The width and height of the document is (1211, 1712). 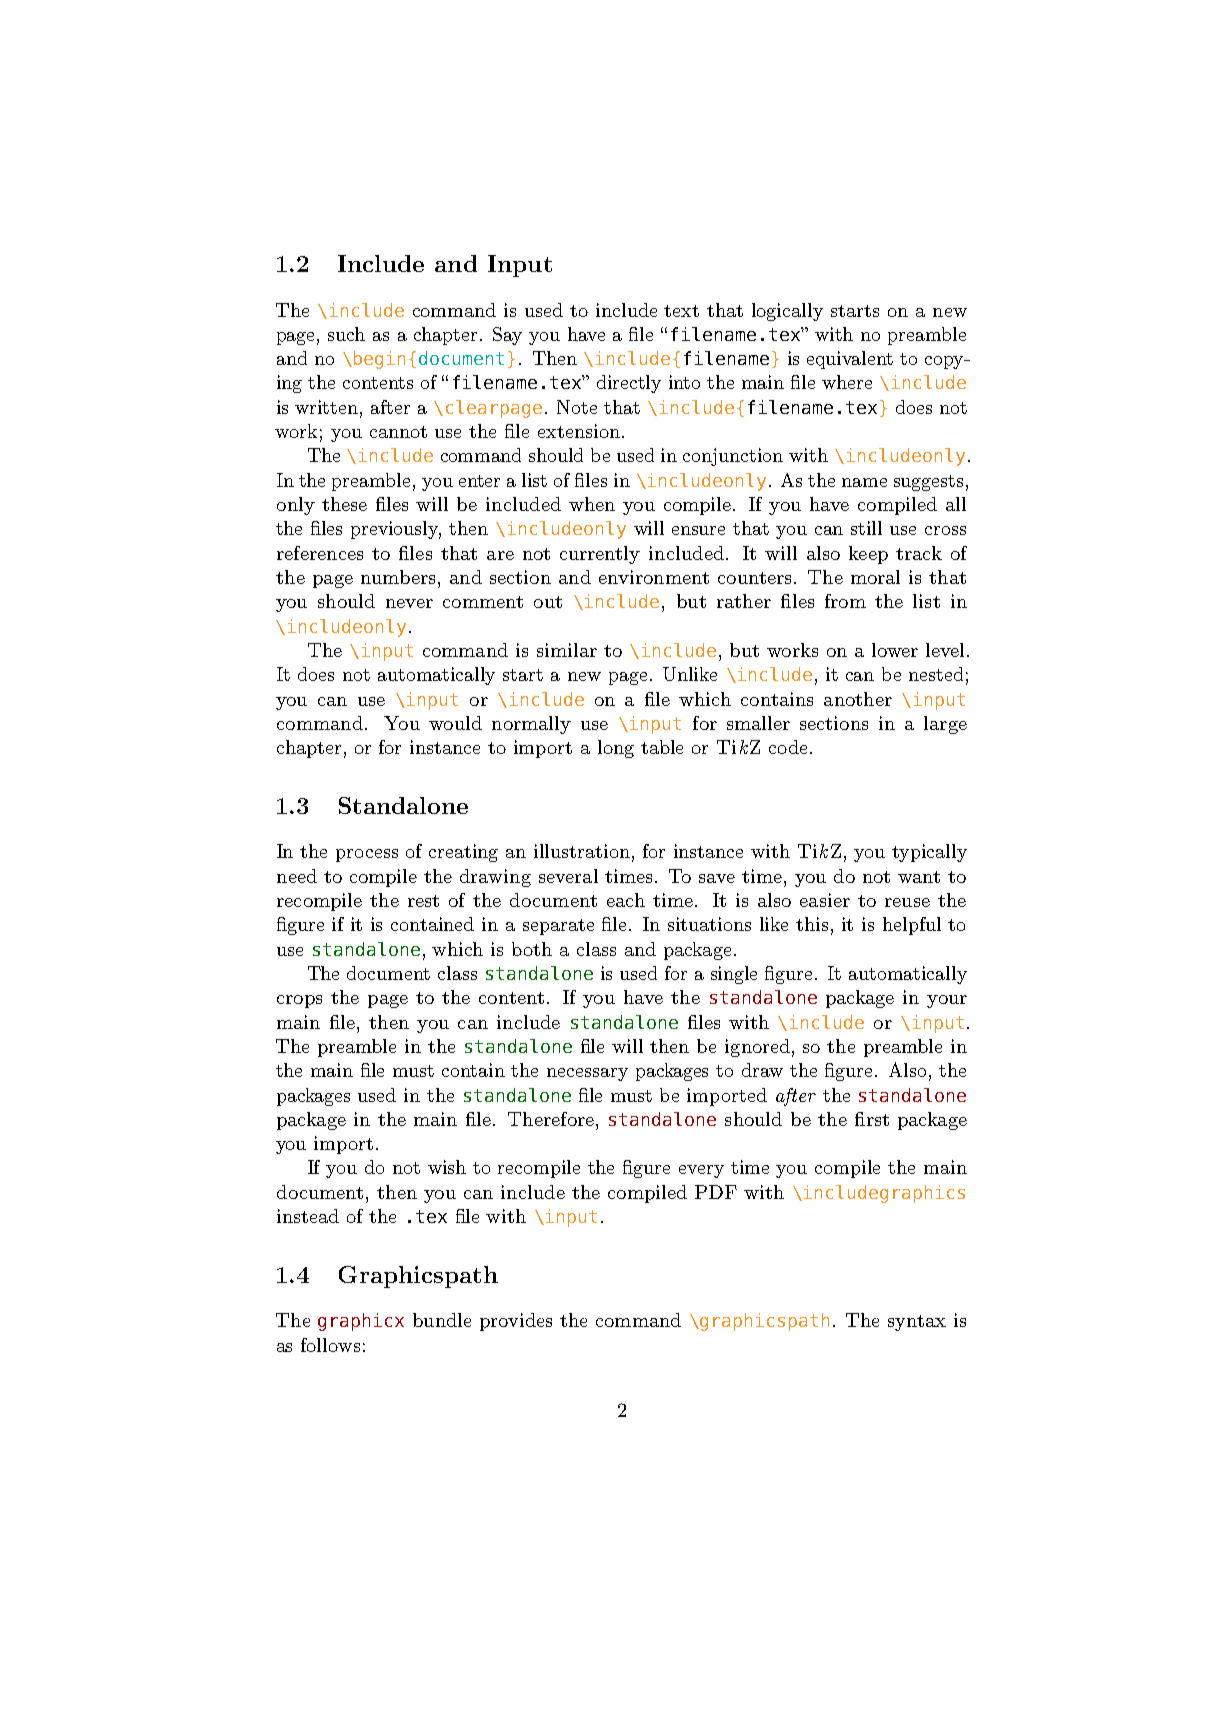 I want to click on first, so click(x=872, y=1119).
